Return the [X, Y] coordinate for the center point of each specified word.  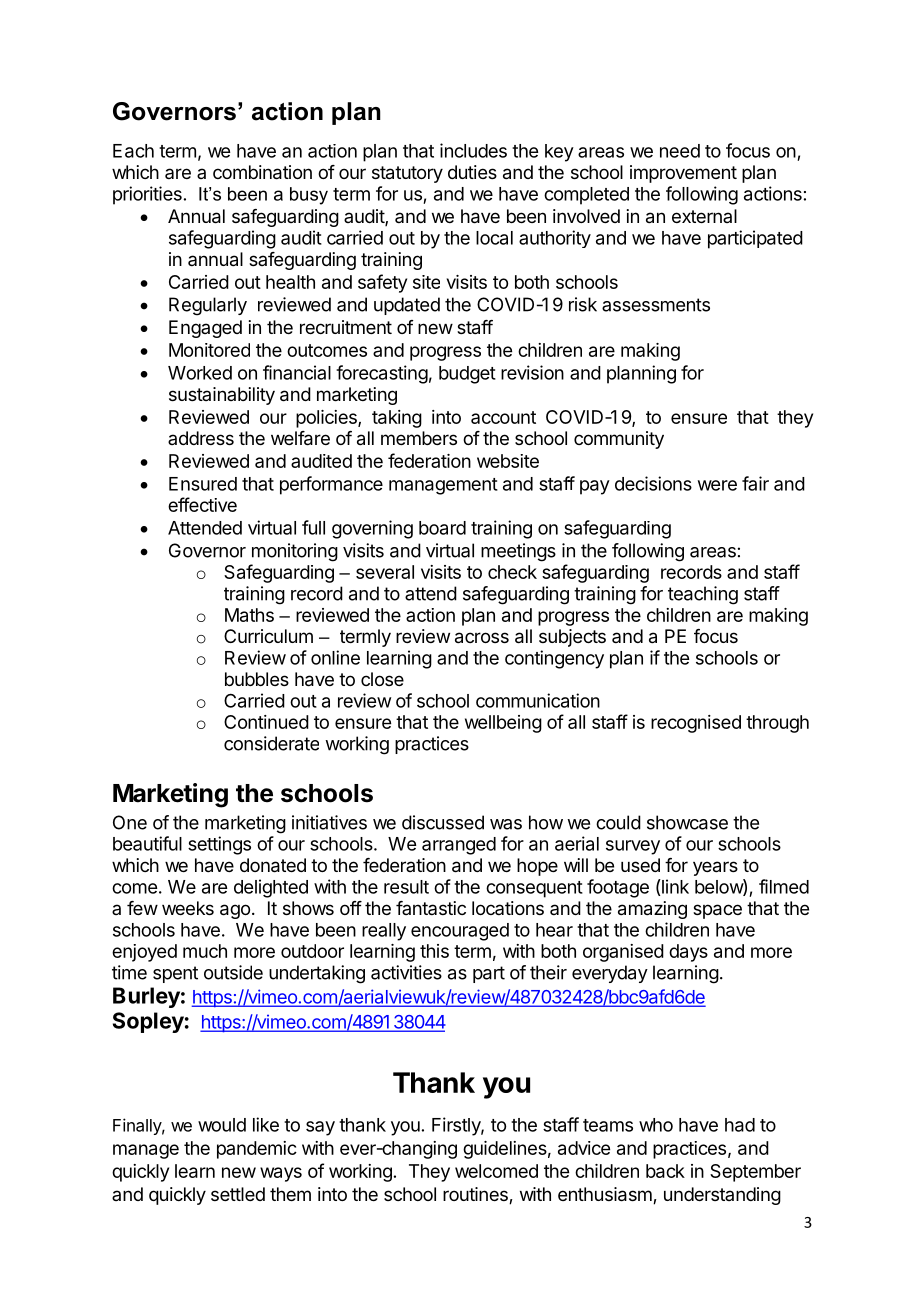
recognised [696, 724]
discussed [443, 822]
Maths [249, 615]
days [688, 953]
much [205, 951]
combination [262, 172]
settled [238, 1194]
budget [467, 375]
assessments [656, 305]
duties [472, 172]
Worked [200, 373]
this [434, 951]
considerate [271, 743]
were [717, 485]
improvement [683, 174]
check [512, 572]
